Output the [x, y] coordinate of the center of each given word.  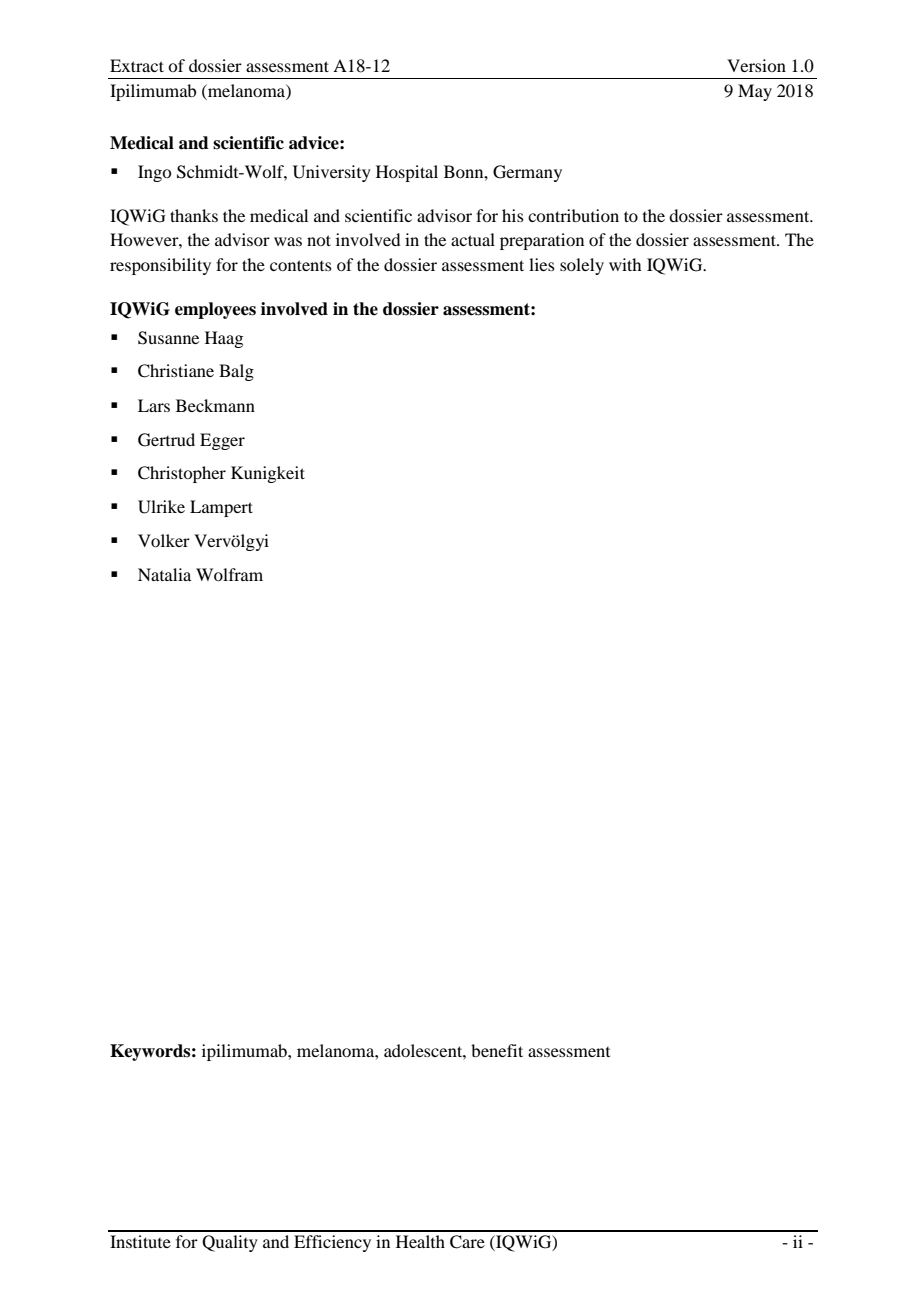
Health [420, 1241]
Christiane [176, 371]
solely [582, 266]
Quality [230, 1243]
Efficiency [332, 1243]
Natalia [164, 574]
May [755, 92]
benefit [497, 1050]
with [625, 264]
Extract [137, 65]
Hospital [407, 173]
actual [473, 239]
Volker [164, 540]
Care [467, 1242]
